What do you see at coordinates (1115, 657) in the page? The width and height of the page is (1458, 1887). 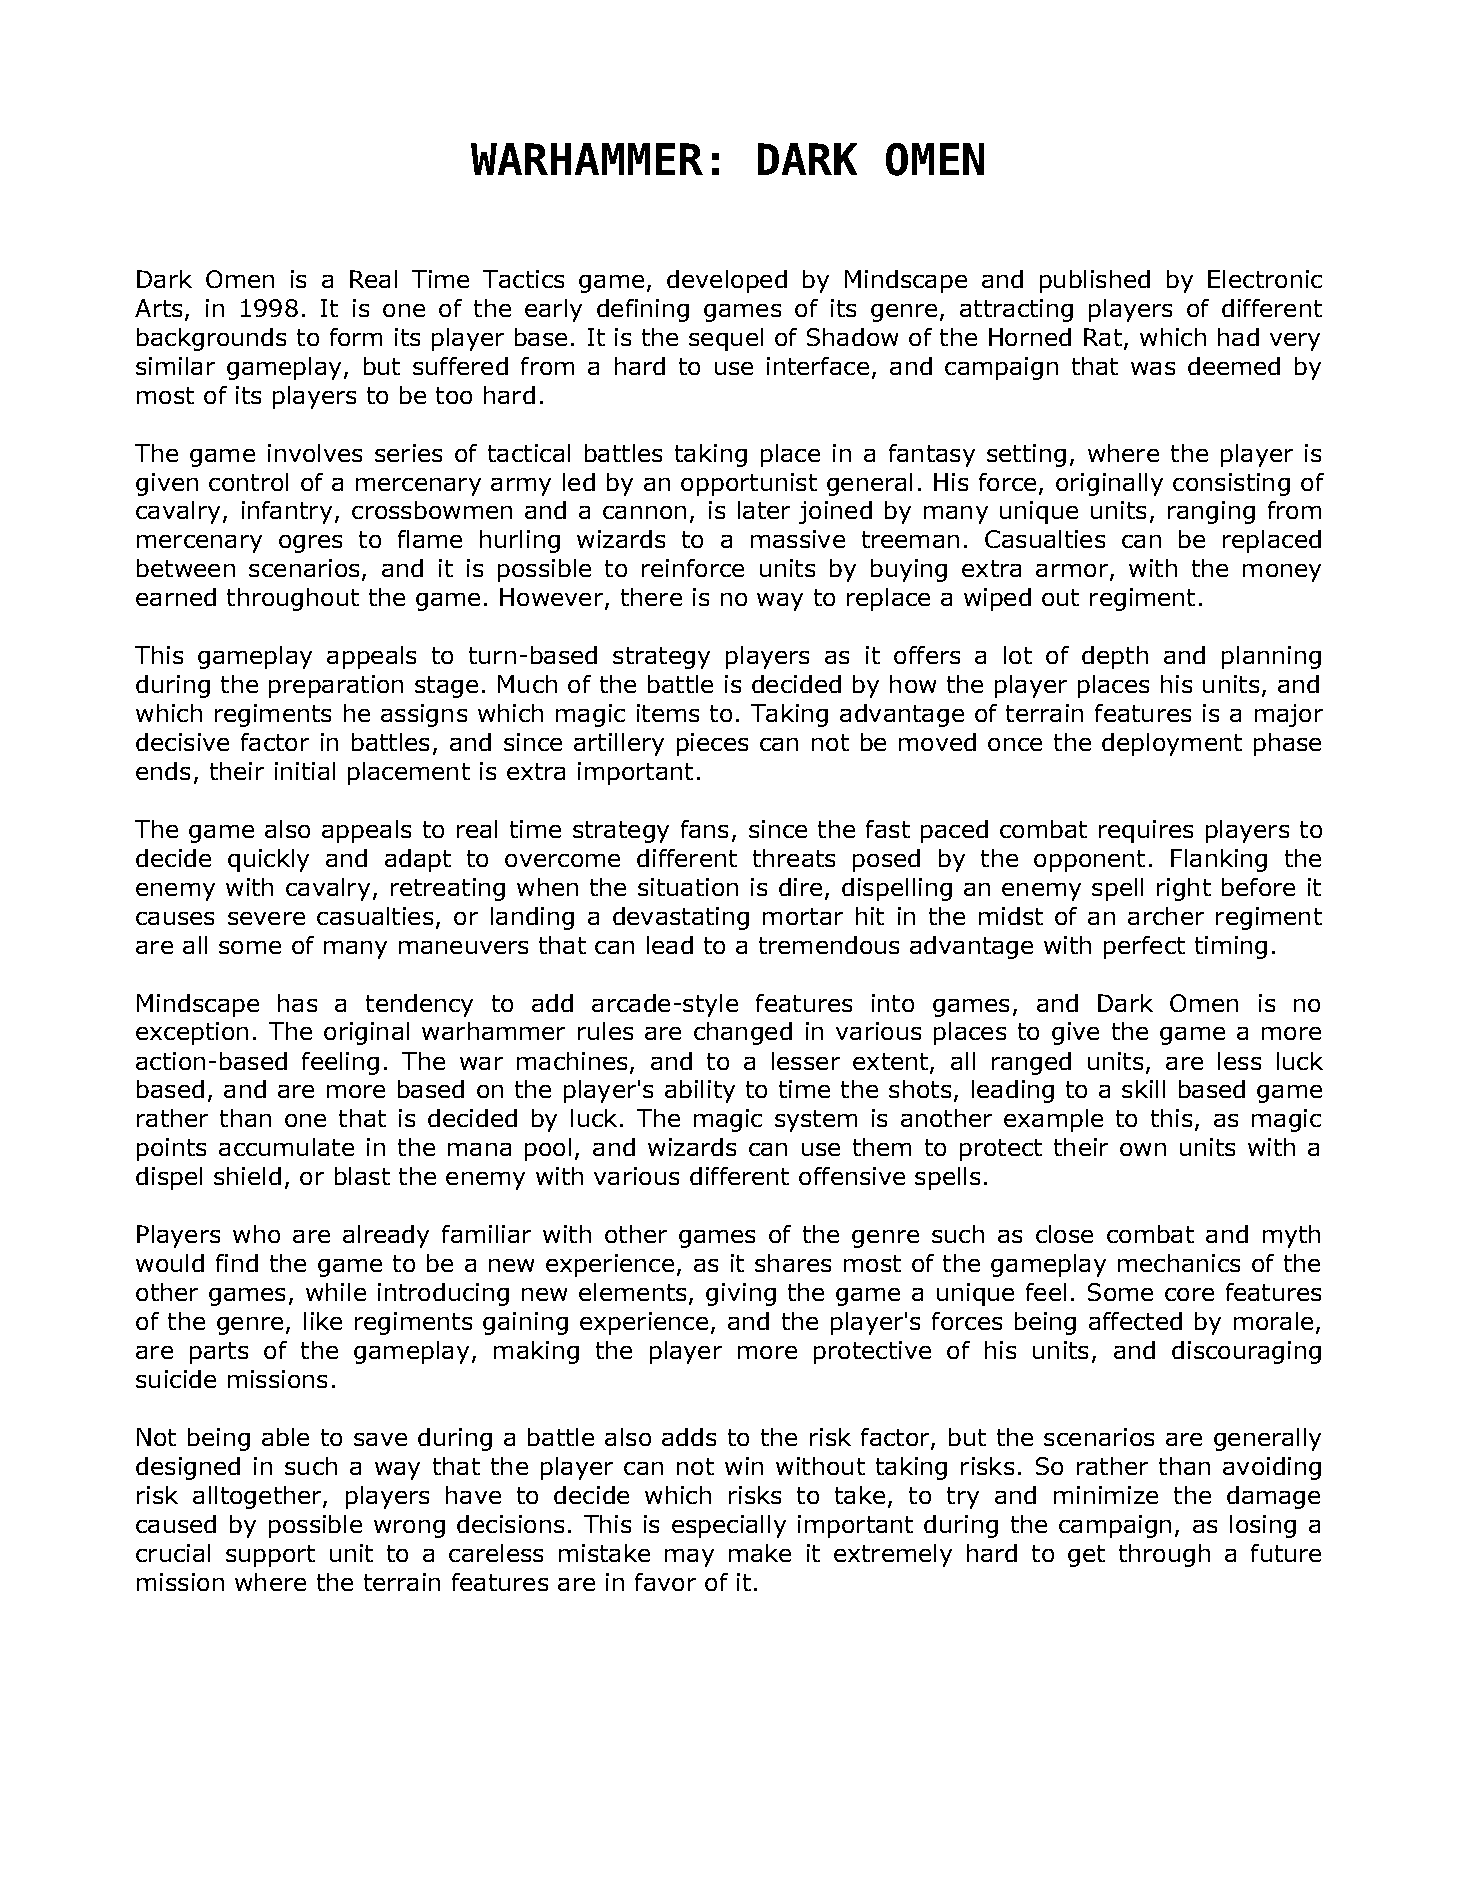 I see `depth` at bounding box center [1115, 657].
